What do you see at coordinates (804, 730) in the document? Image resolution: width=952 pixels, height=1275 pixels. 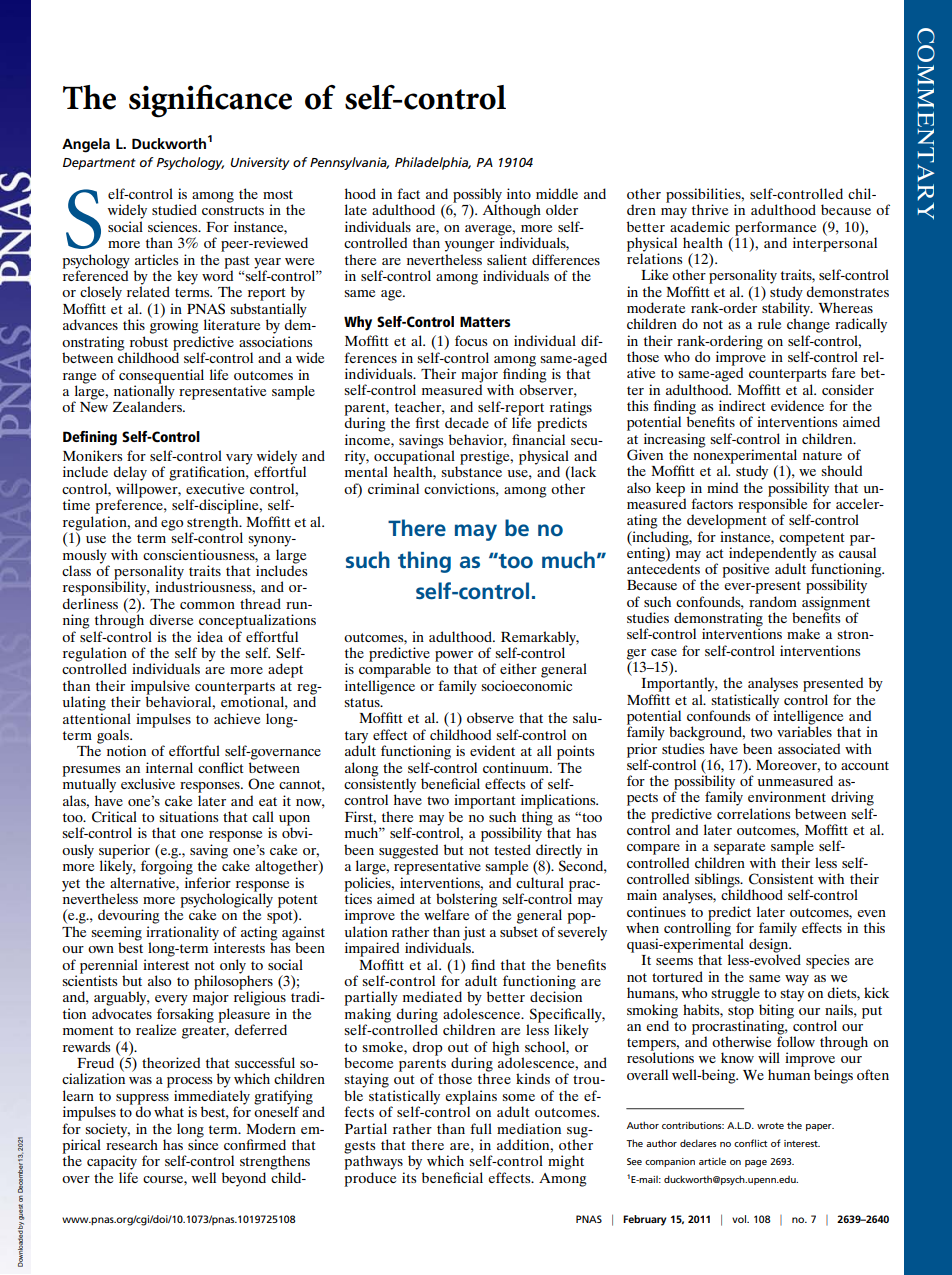 I see `variables` at bounding box center [804, 730].
